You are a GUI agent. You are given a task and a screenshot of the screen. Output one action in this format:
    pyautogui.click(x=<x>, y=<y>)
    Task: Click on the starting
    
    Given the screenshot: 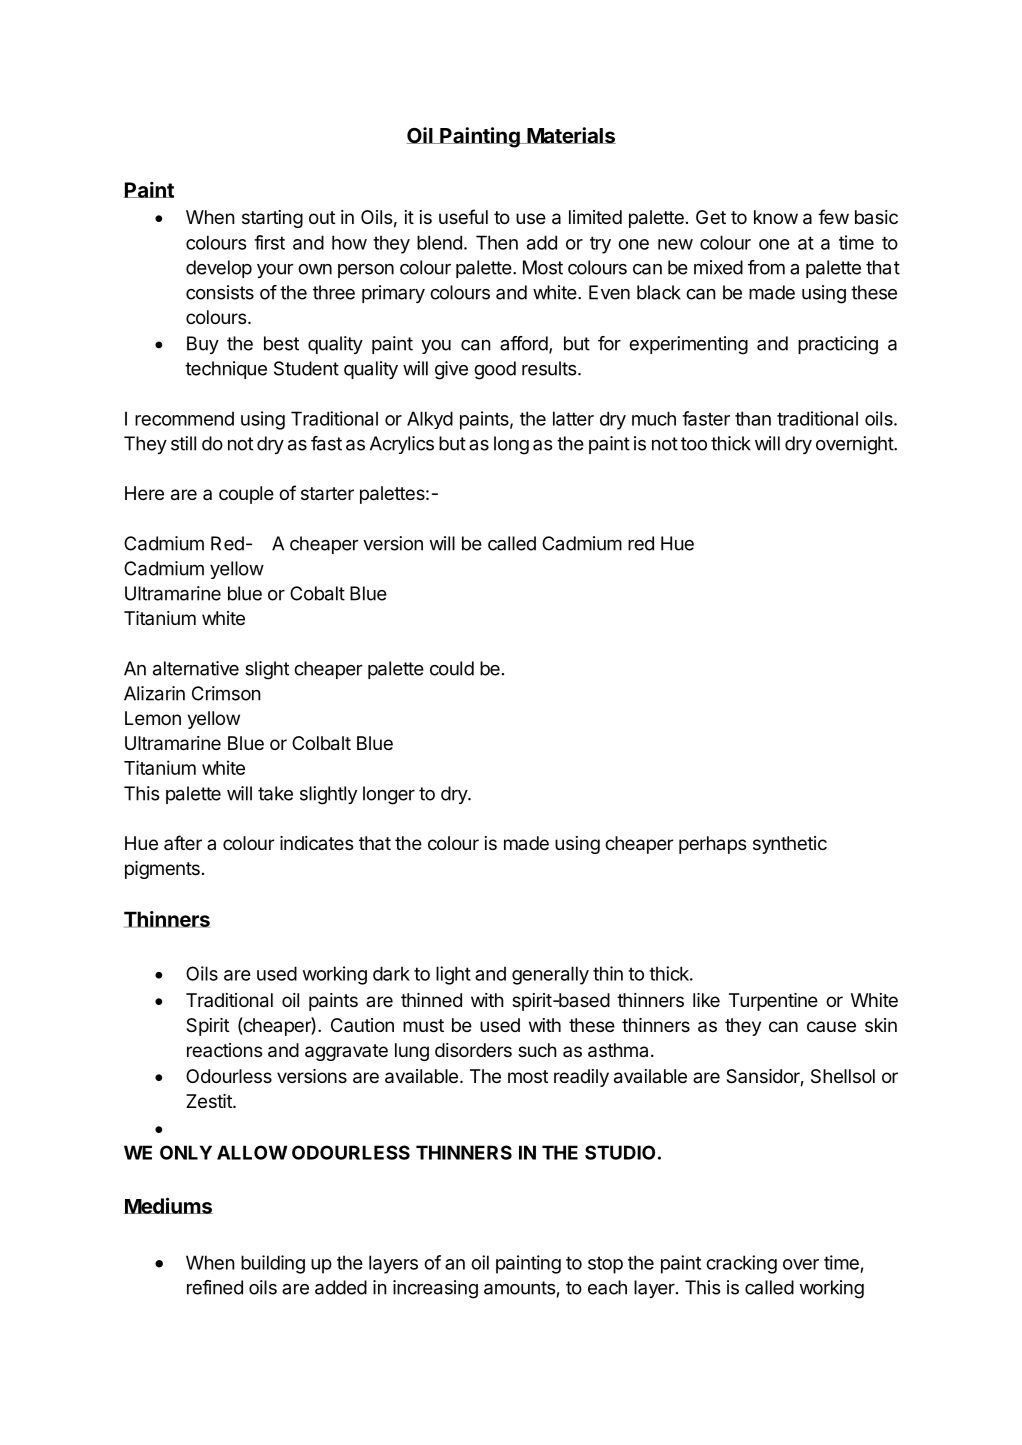 What is the action you would take?
    pyautogui.click(x=272, y=219)
